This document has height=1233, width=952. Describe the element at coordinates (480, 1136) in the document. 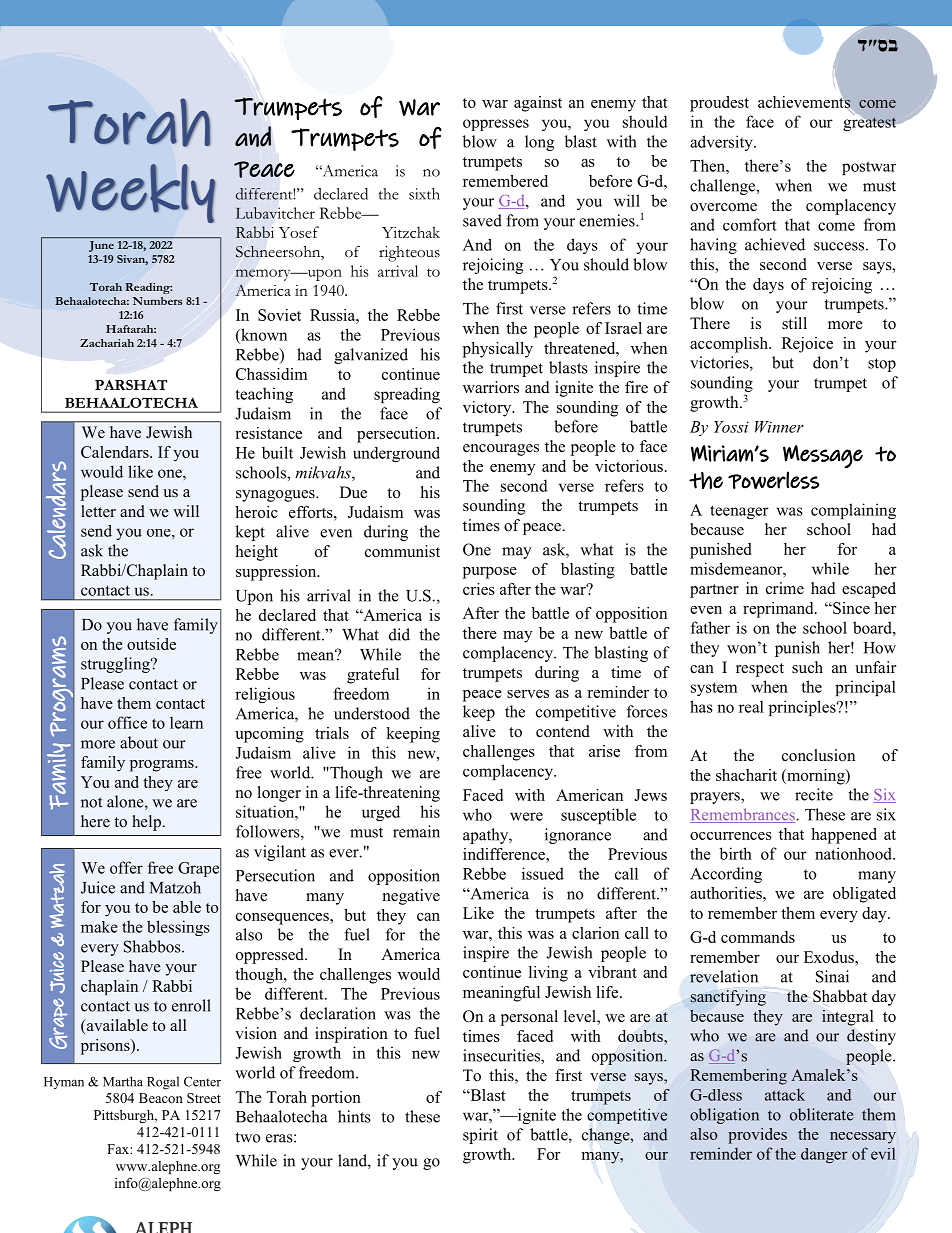

I see `spirit` at that location.
